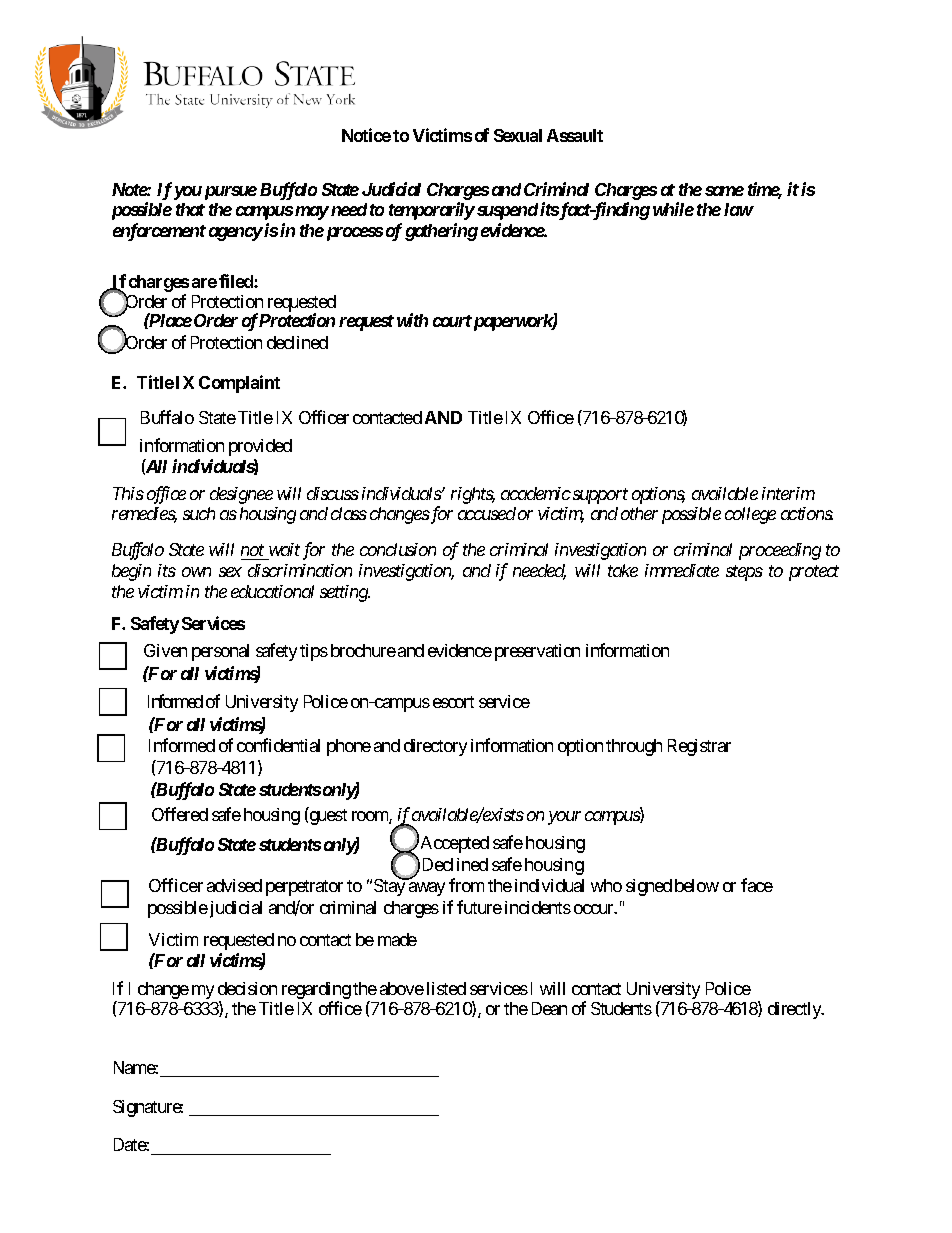 This page has height=1233, width=952. I want to click on interim, so click(788, 493).
